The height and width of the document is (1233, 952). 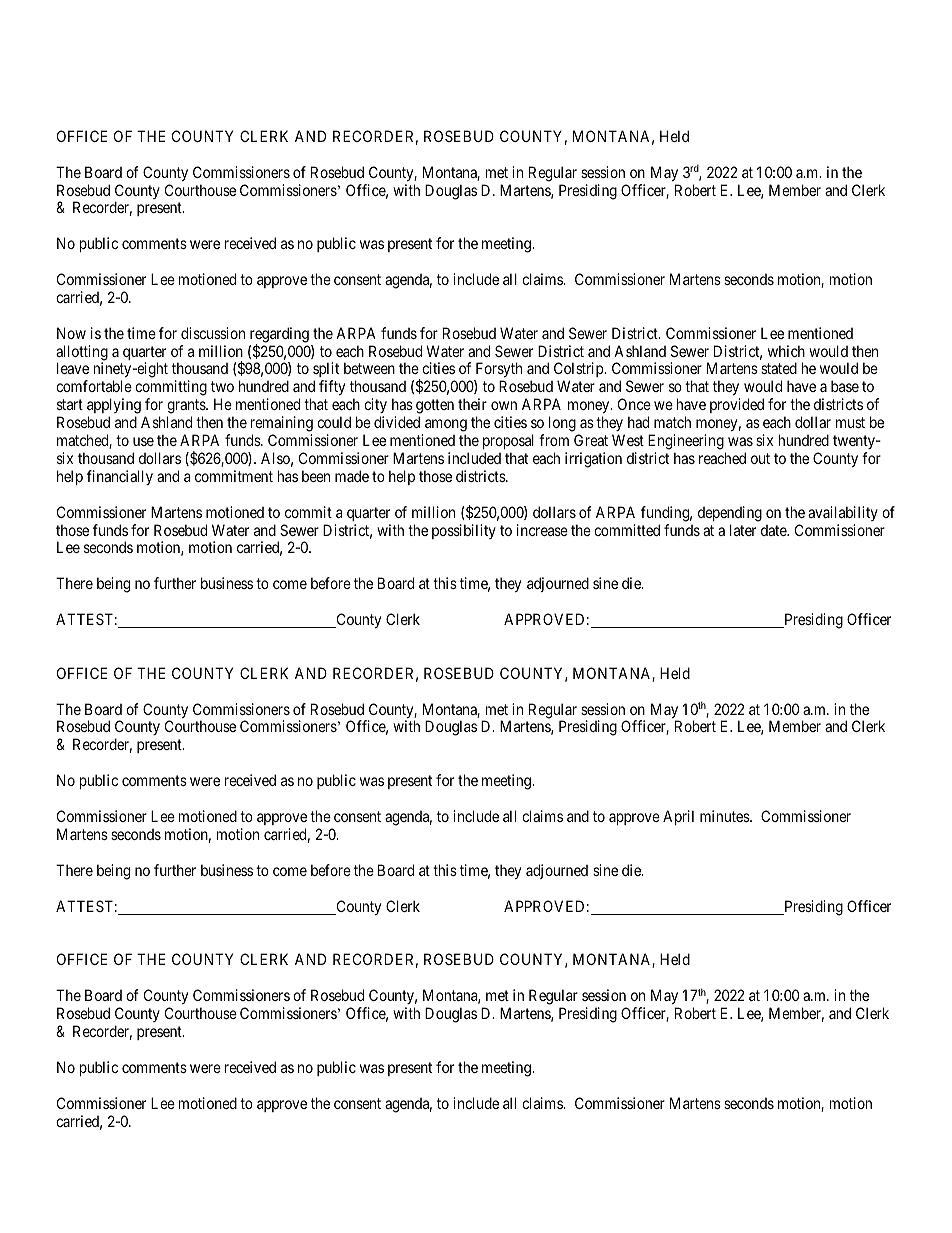 What do you see at coordinates (725, 816) in the document?
I see `minutes` at bounding box center [725, 816].
